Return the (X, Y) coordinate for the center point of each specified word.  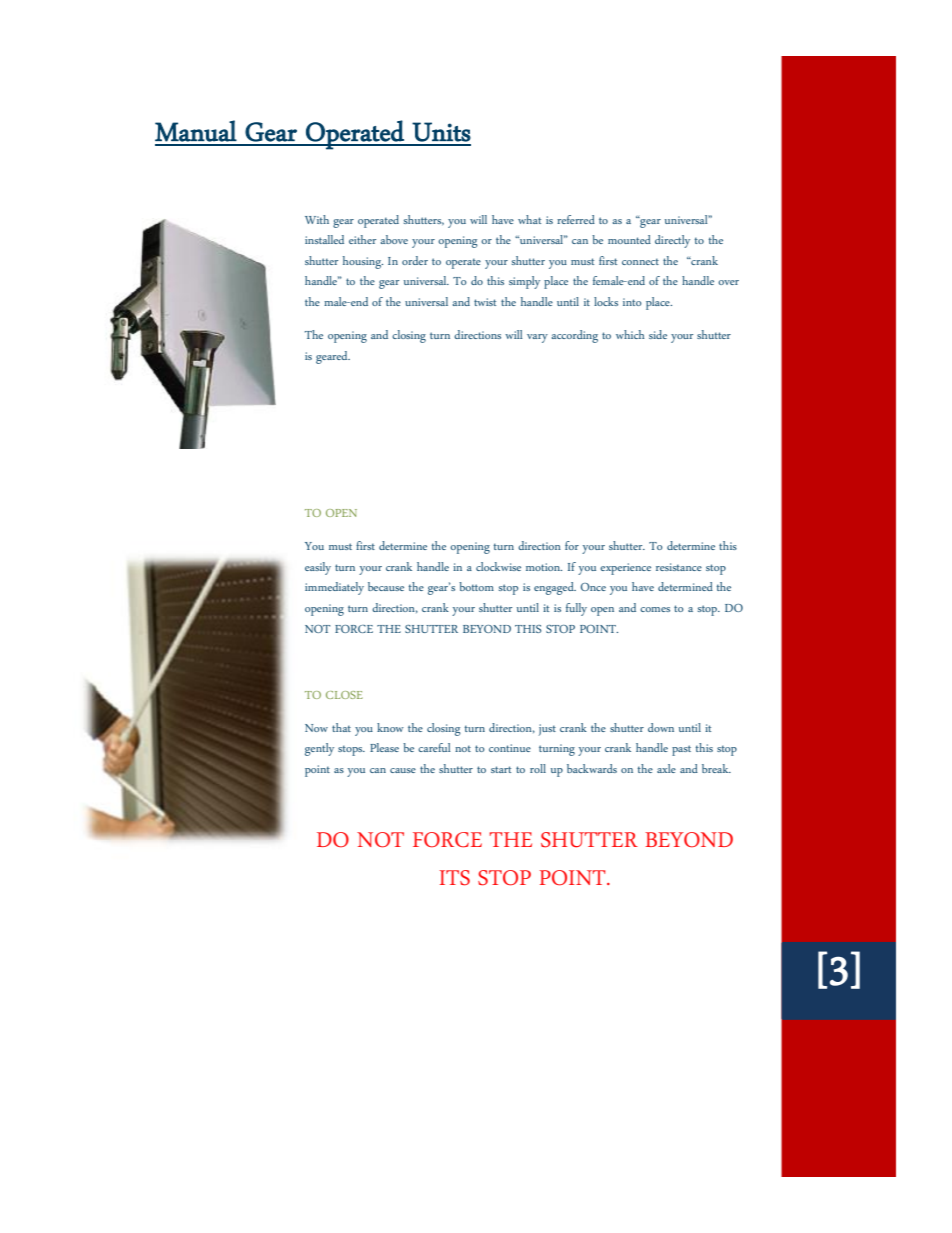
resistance (679, 567)
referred (576, 219)
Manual (196, 131)
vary (537, 338)
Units (441, 132)
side (658, 334)
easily (318, 568)
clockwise (498, 566)
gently (319, 749)
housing (363, 262)
